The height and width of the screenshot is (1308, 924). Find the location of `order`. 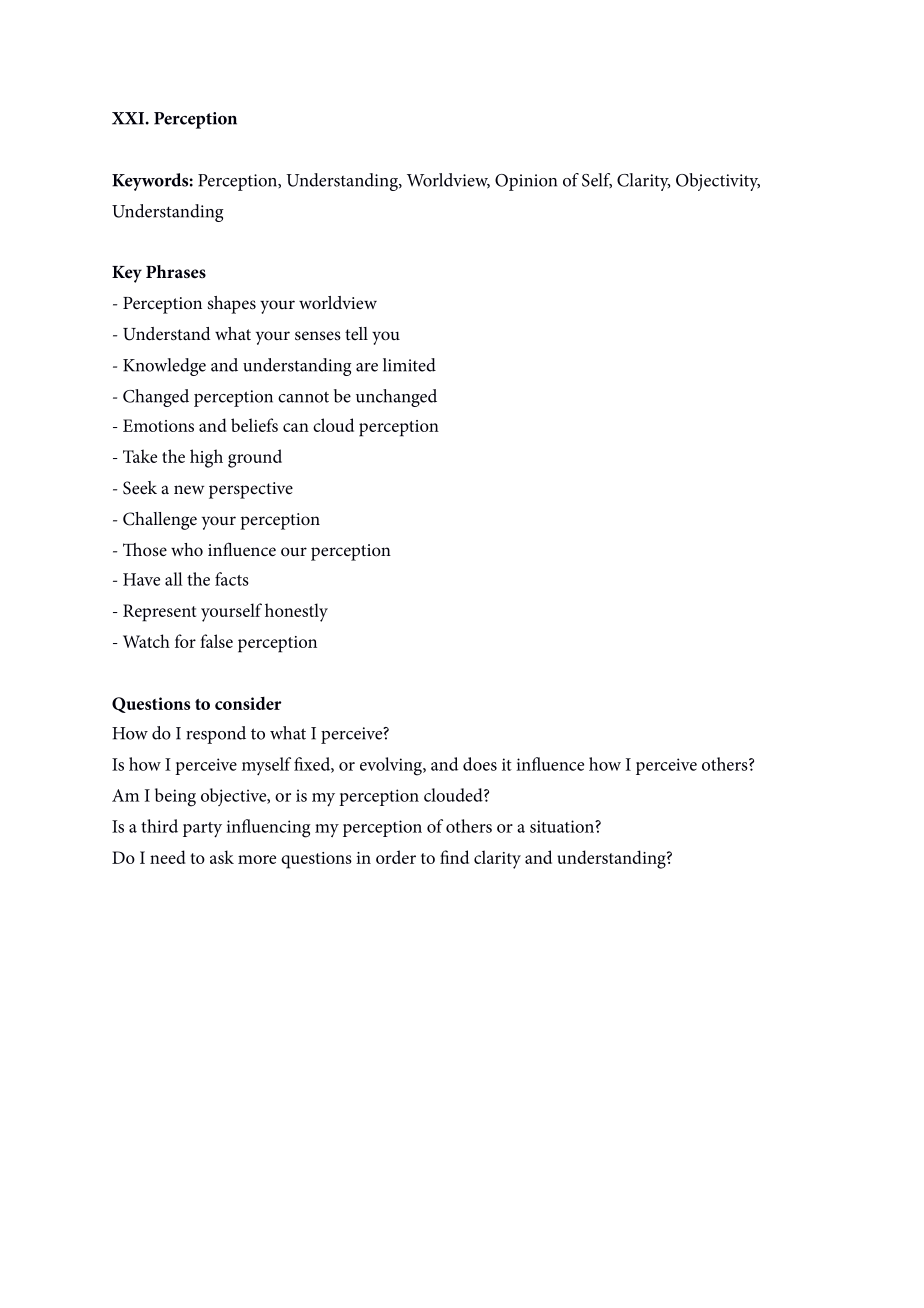

order is located at coordinates (396, 857).
